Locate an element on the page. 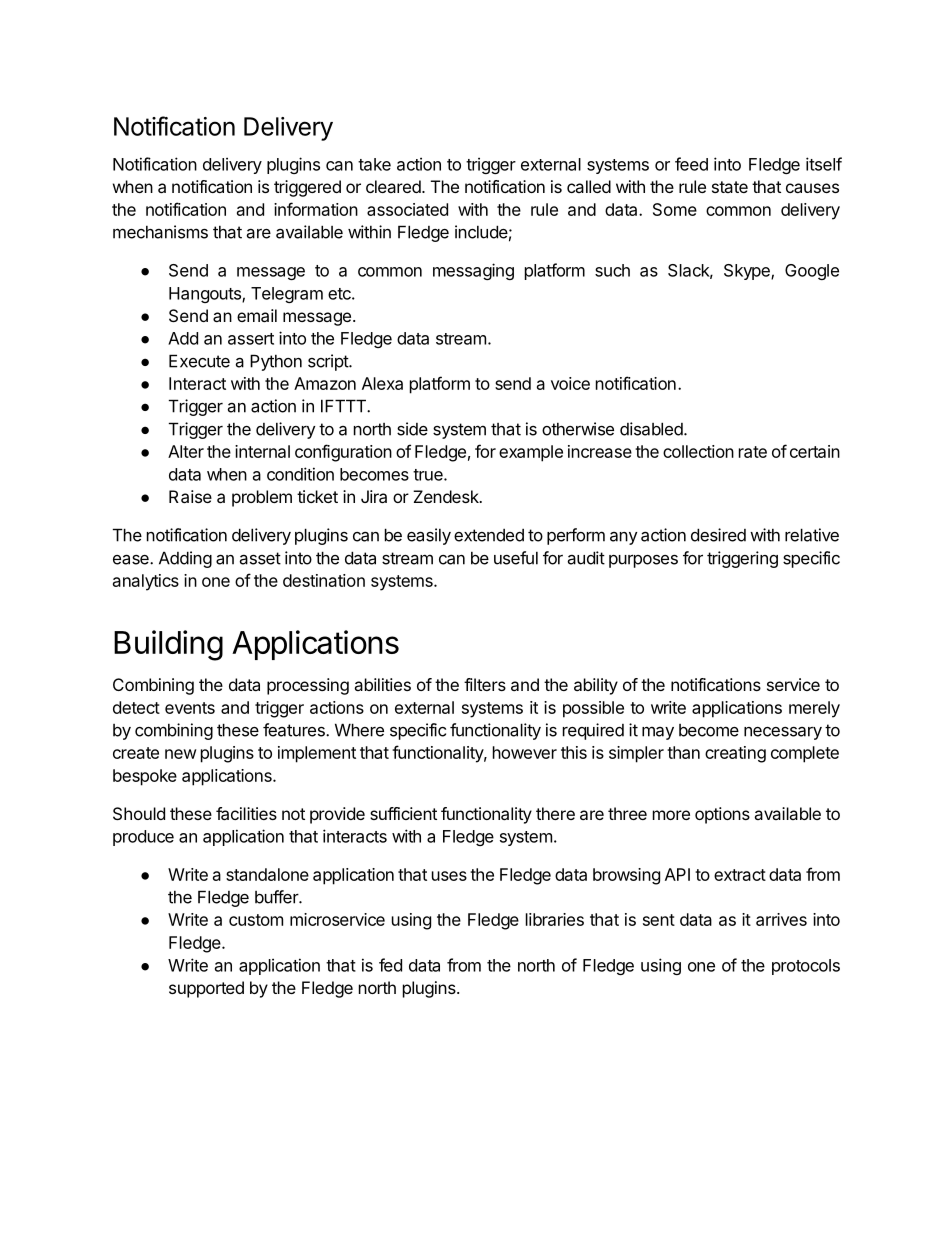 The height and width of the image is (1233, 952). associated is located at coordinates (407, 209).
